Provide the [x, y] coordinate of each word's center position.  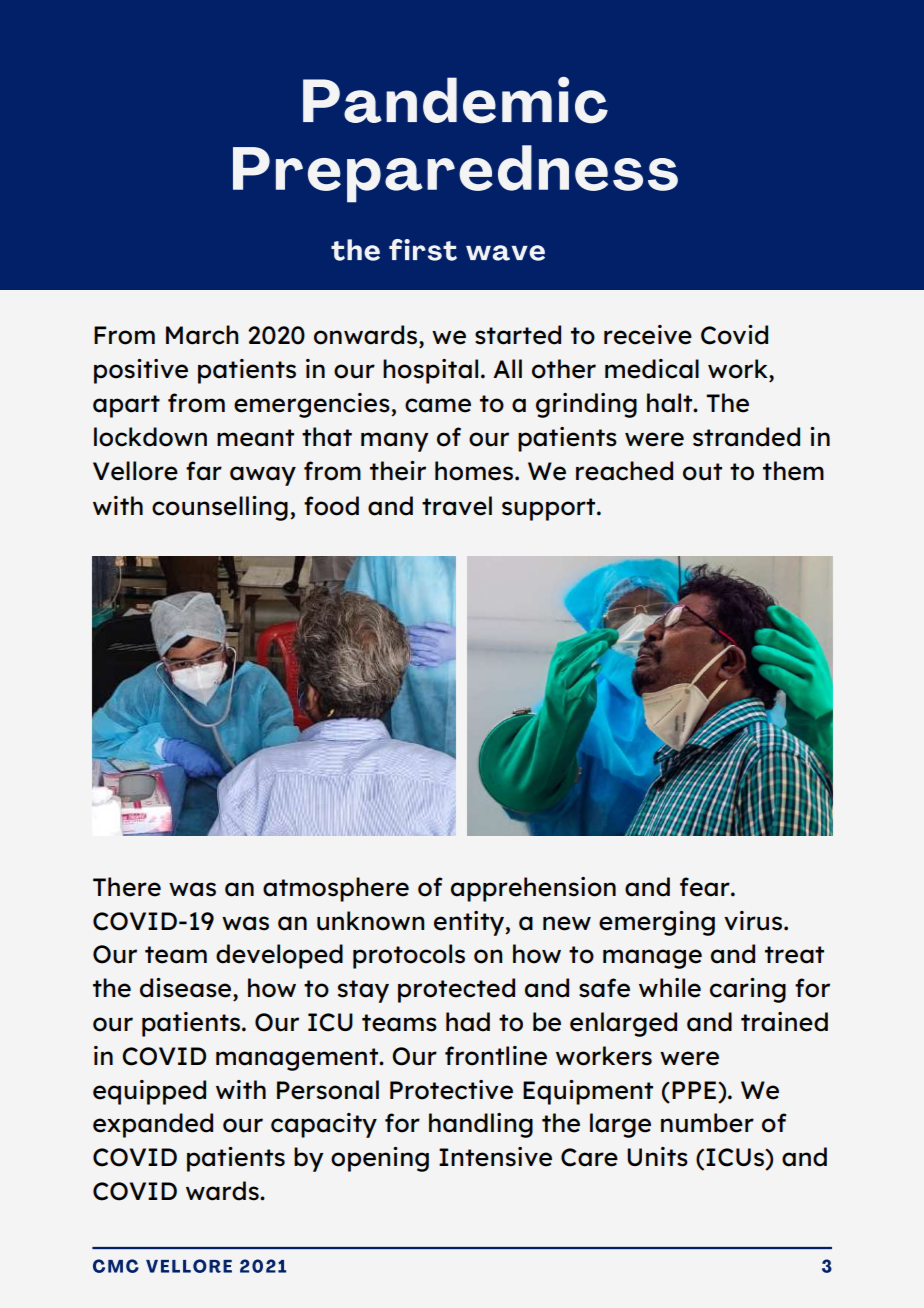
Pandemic [455, 100]
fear [706, 887]
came [438, 405]
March [202, 335]
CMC [116, 1266]
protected [456, 990]
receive [648, 335]
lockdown [150, 437]
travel [457, 506]
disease [187, 988]
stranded [746, 437]
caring [748, 990]
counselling [220, 508]
